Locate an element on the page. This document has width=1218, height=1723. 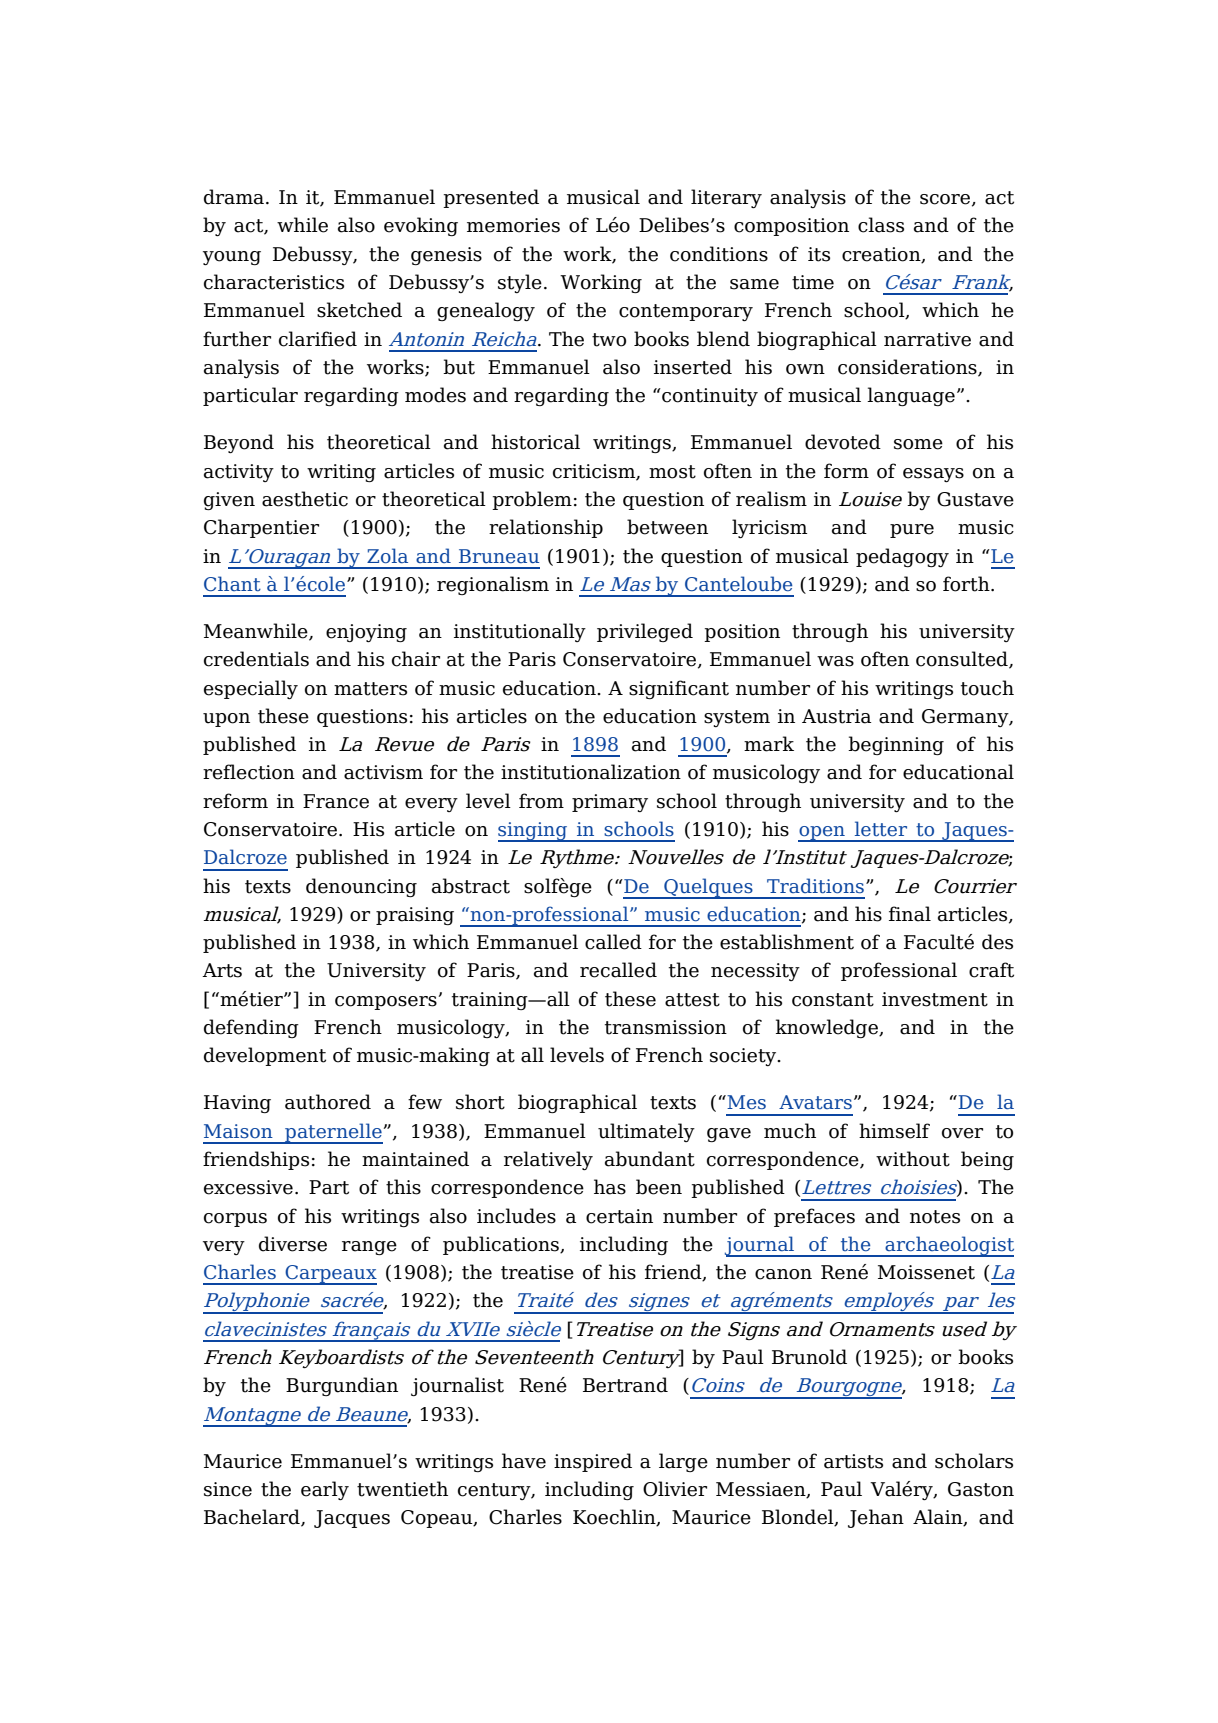
primary is located at coordinates (610, 803).
